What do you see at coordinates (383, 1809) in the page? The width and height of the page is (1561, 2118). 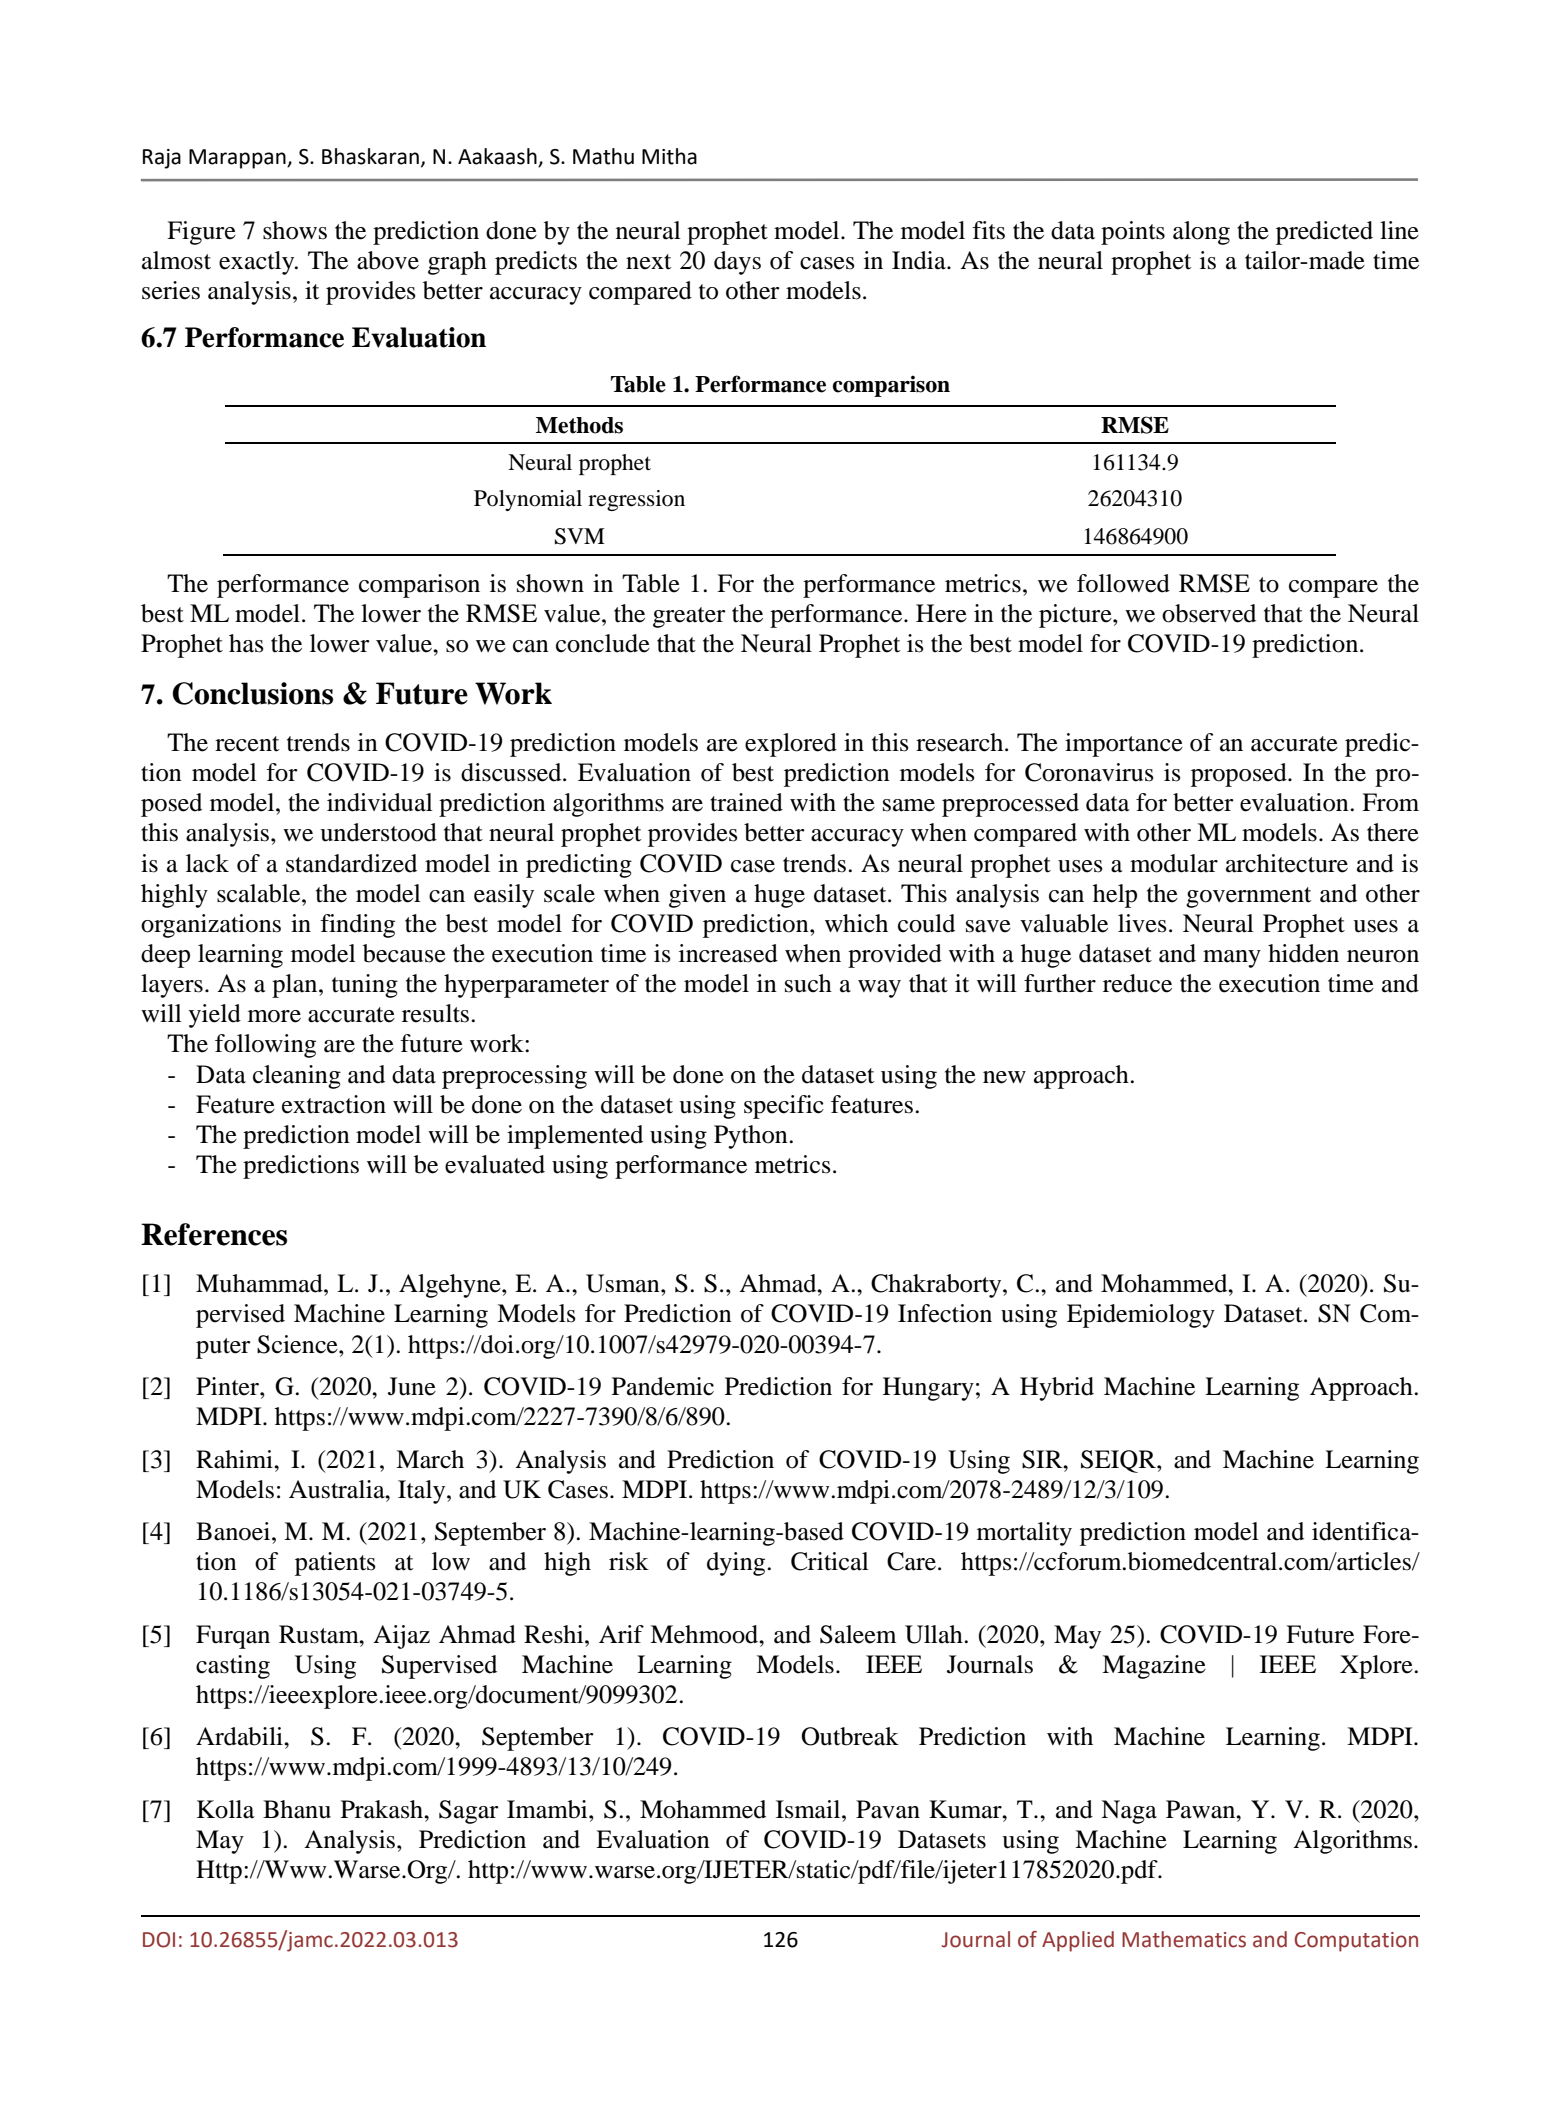 I see `Prakash` at bounding box center [383, 1809].
